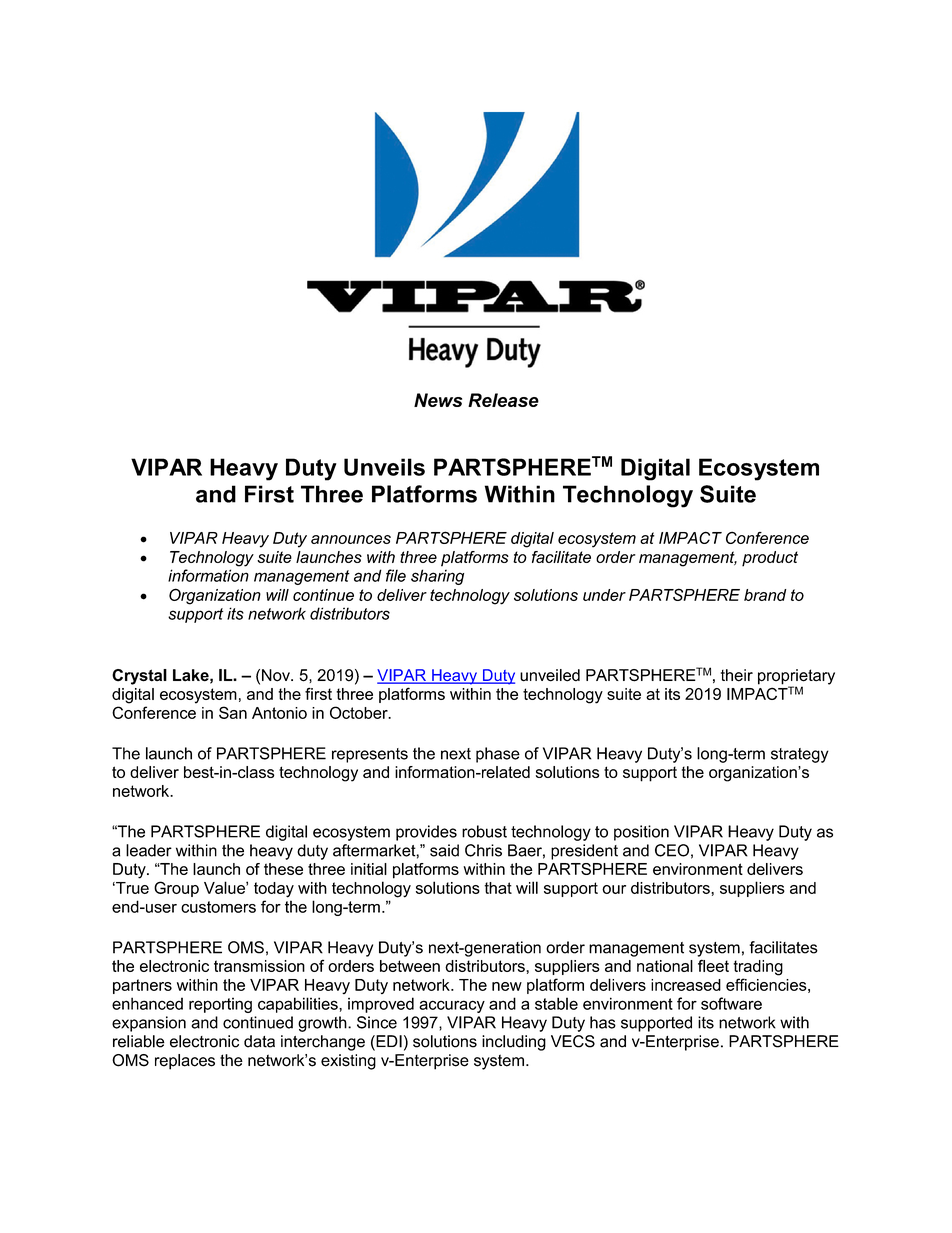 This screenshot has height=1233, width=952. I want to click on data, so click(259, 1041).
